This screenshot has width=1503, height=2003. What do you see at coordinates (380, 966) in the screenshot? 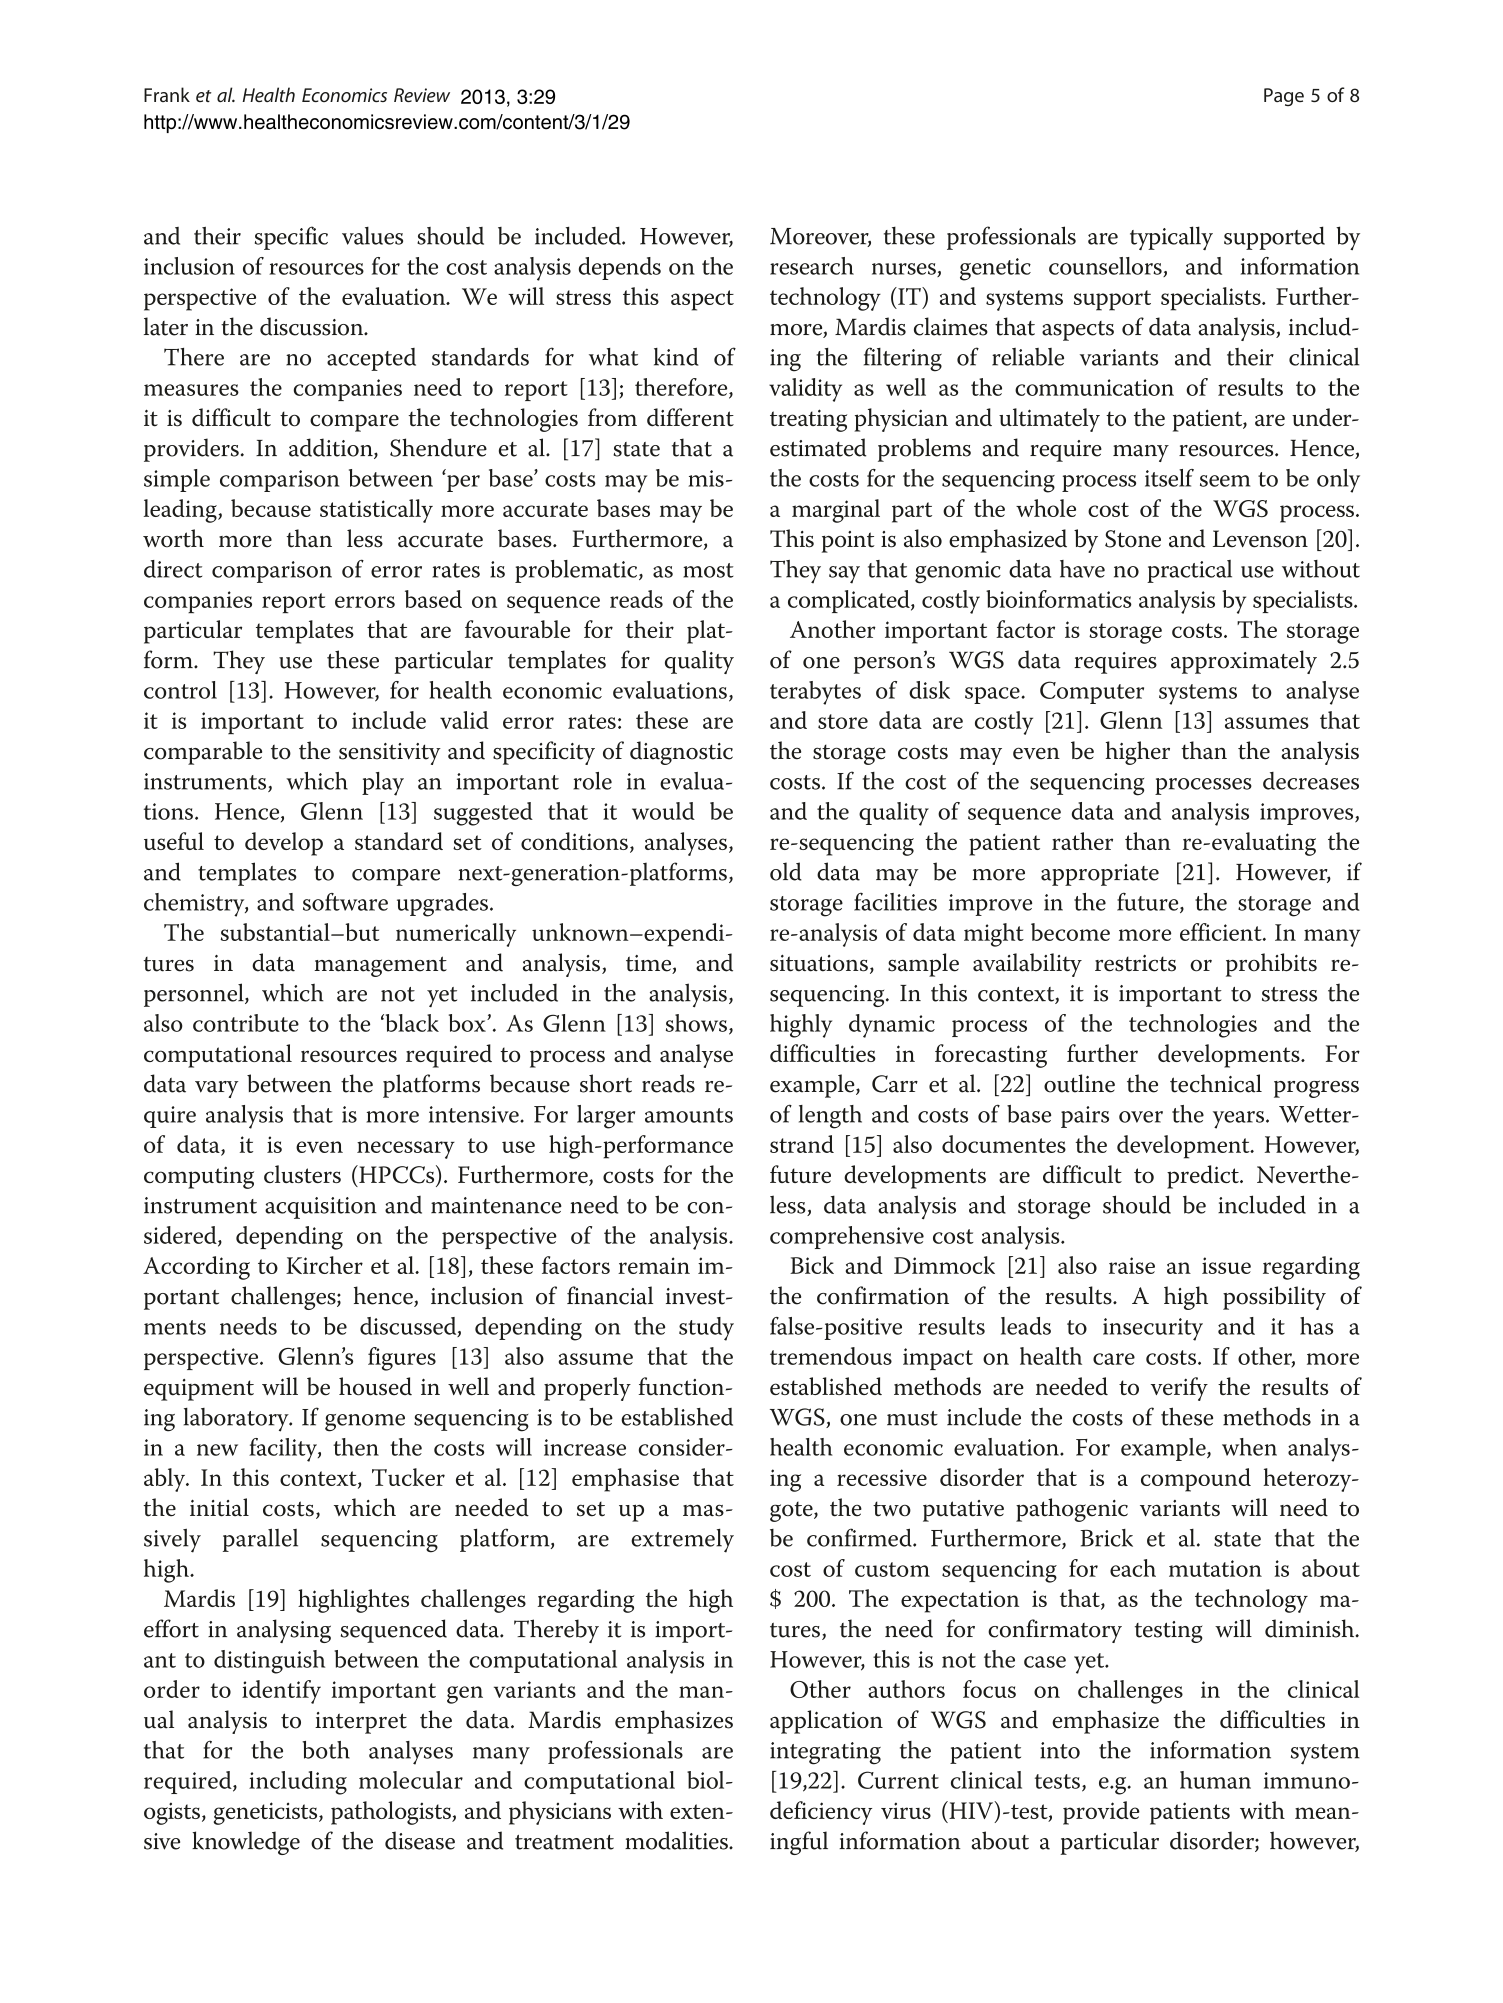
I see `management` at bounding box center [380, 966].
